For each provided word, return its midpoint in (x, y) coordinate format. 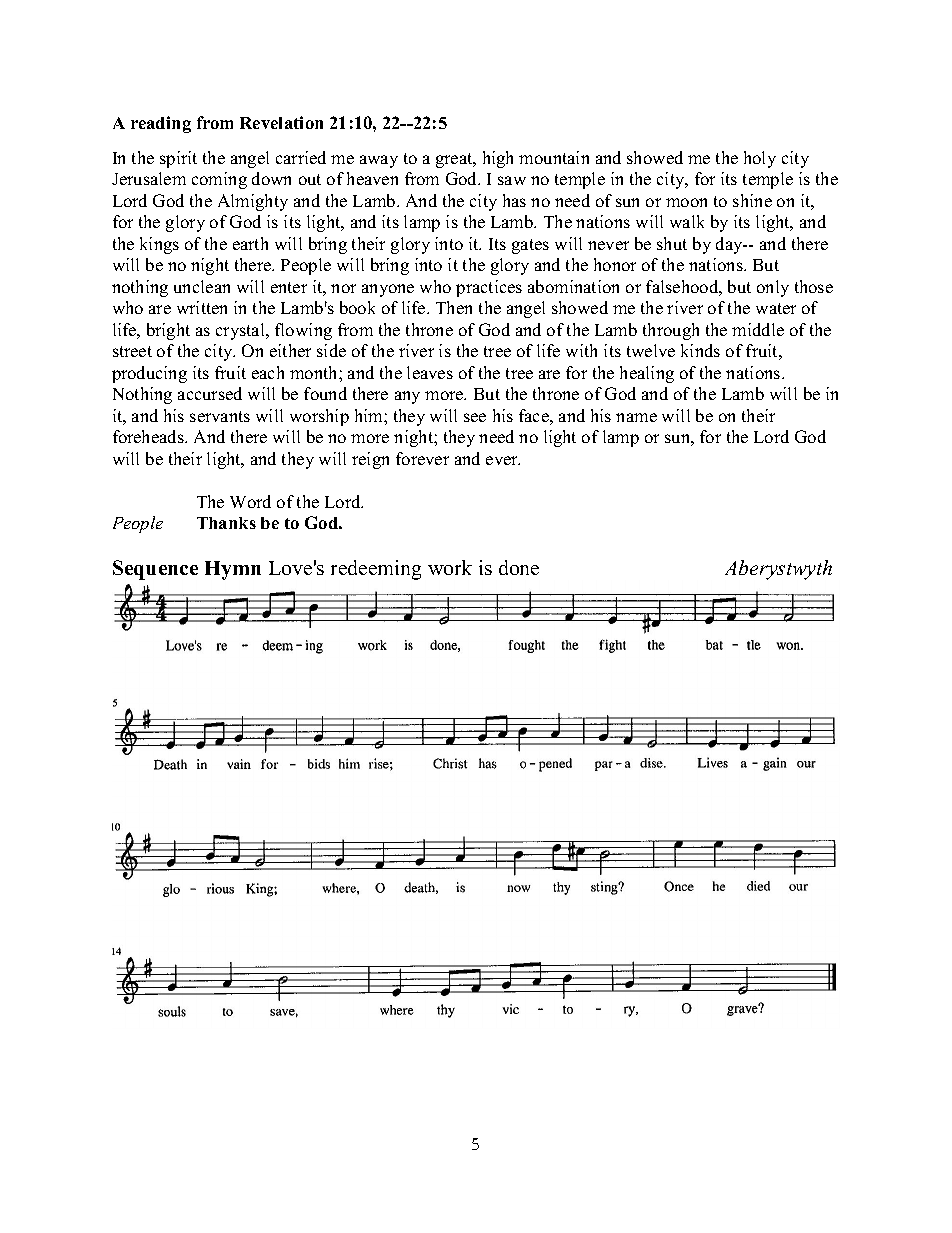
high (498, 159)
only (773, 288)
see (475, 417)
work (450, 567)
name (636, 417)
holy (760, 159)
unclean (202, 286)
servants (220, 416)
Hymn (233, 570)
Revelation (281, 122)
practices (489, 288)
